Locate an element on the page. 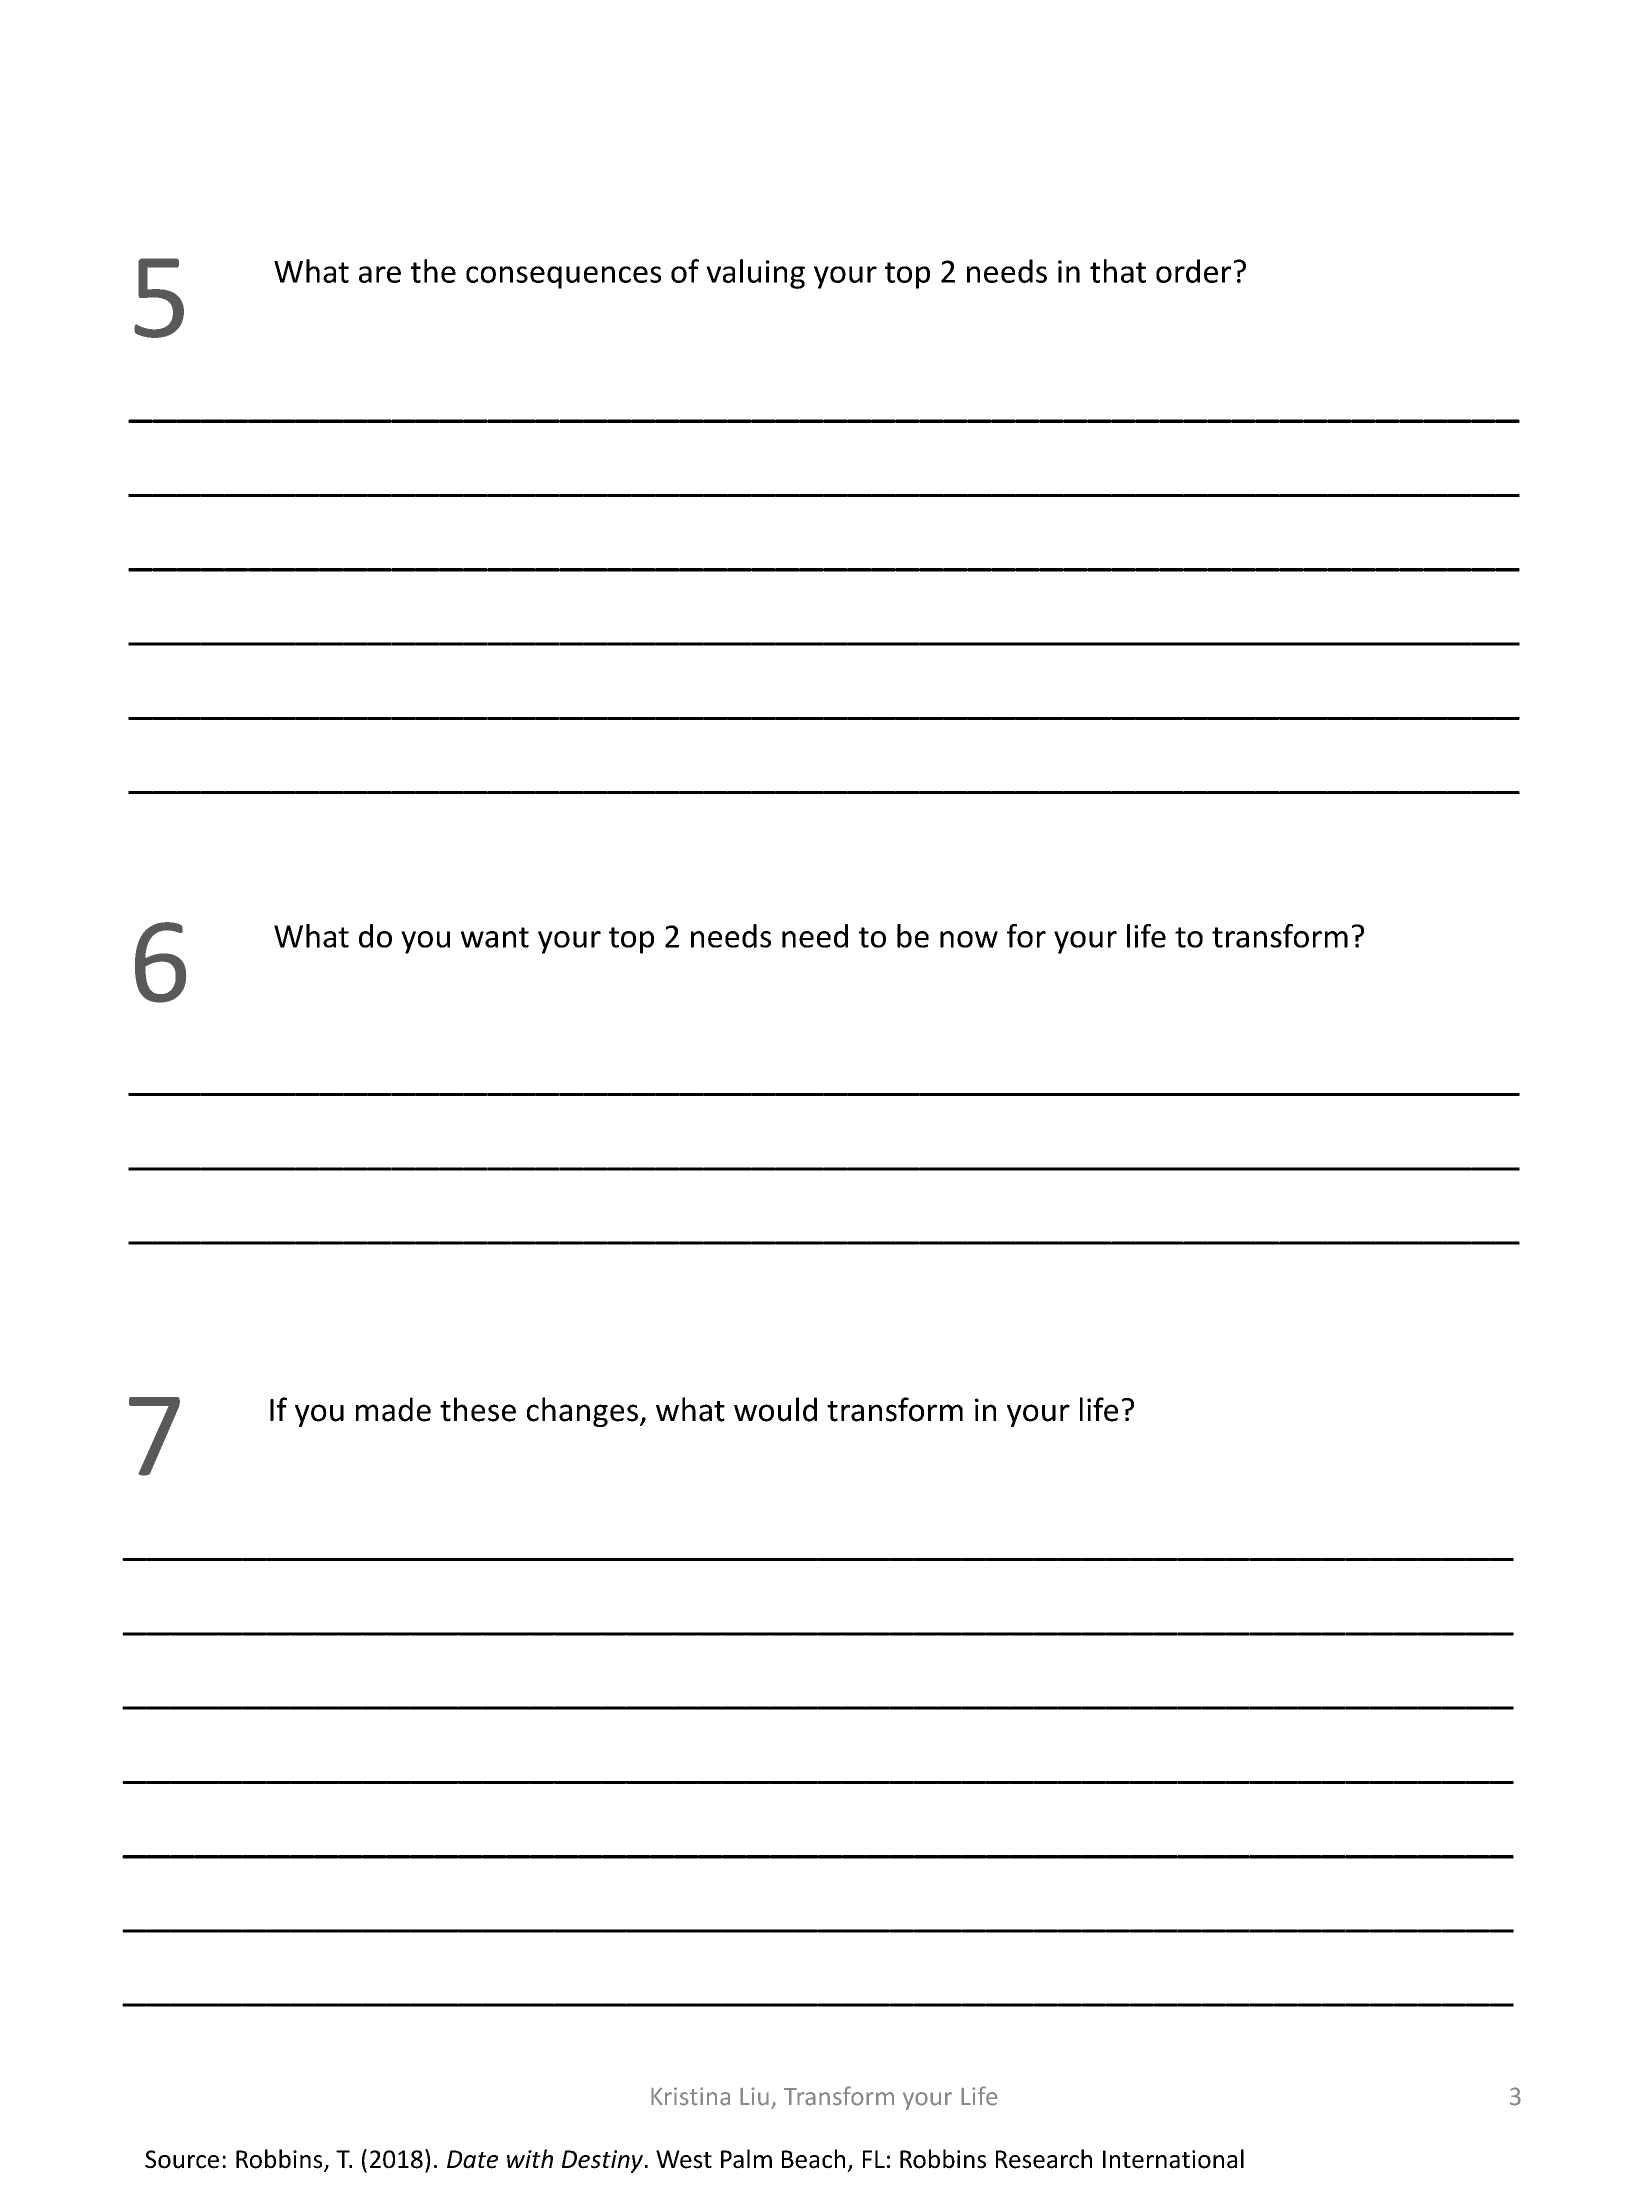  Source is located at coordinates (182, 2159).
